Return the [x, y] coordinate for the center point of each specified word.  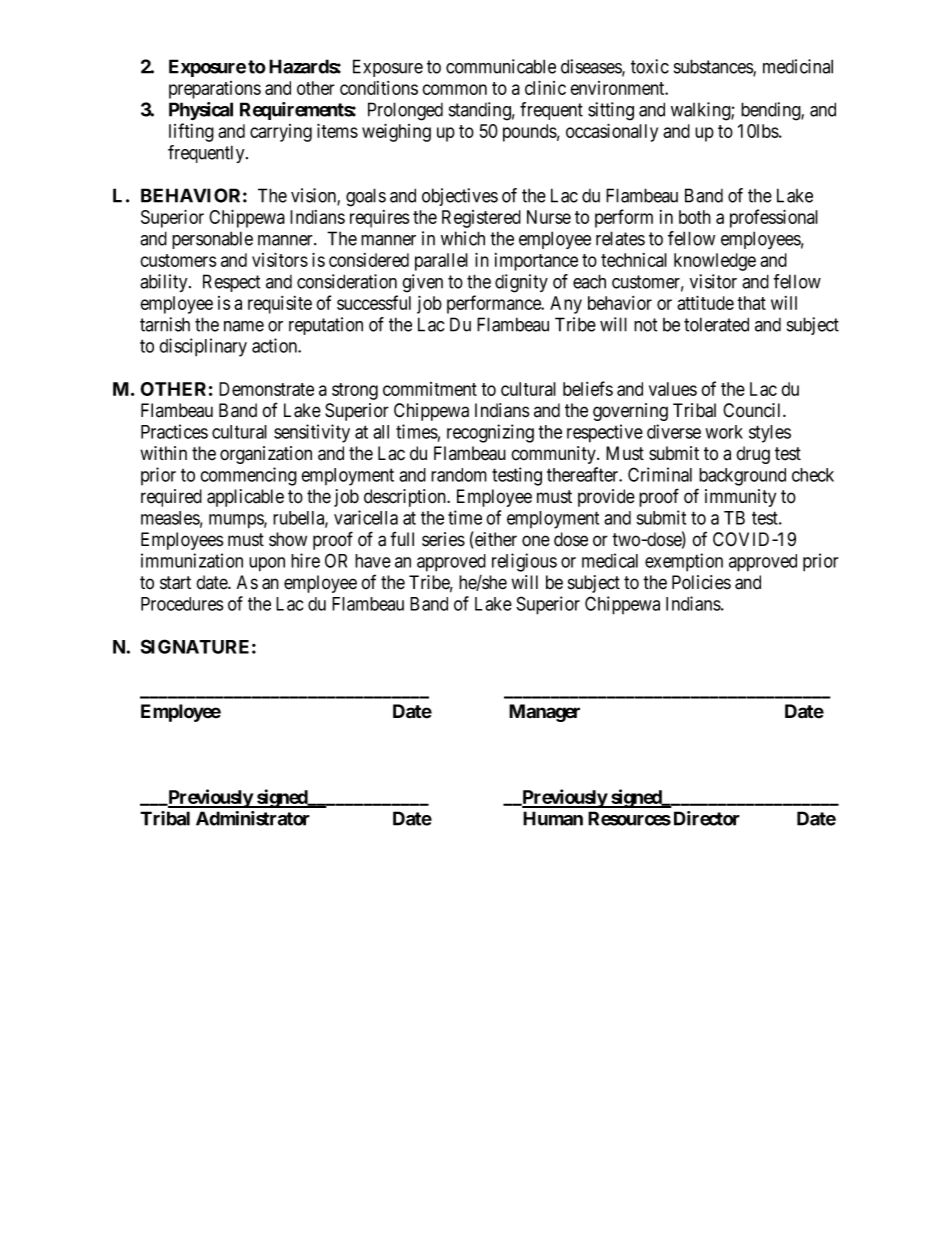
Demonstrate [266, 389]
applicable [245, 498]
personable [212, 240]
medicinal [798, 66]
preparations [215, 90]
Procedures [182, 604]
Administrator [253, 818]
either [495, 539]
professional [774, 218]
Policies [701, 582]
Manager [544, 713]
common [454, 89]
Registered [481, 219]
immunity [740, 498]
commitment [430, 389]
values [673, 389]
